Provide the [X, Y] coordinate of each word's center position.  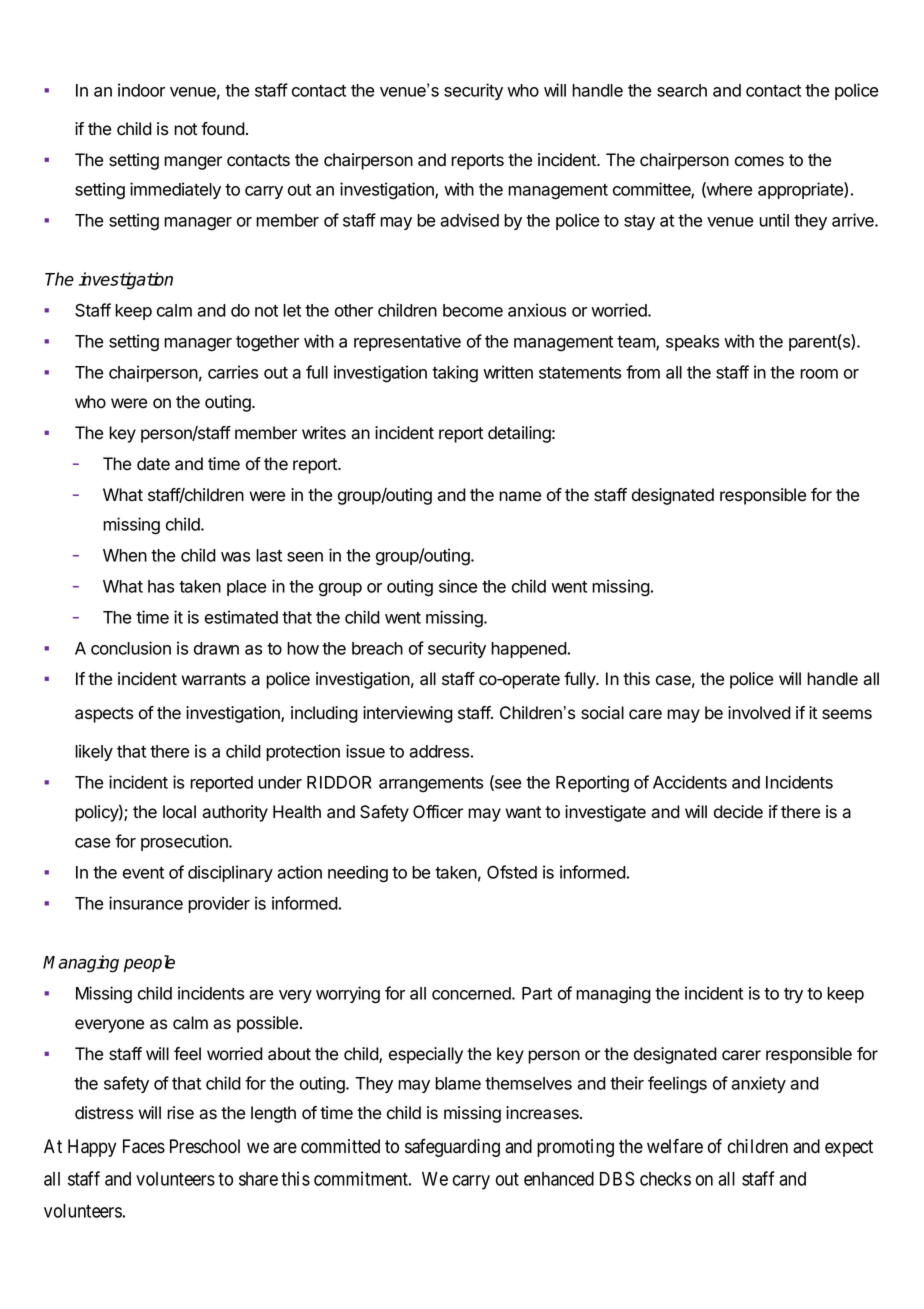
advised [469, 220]
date [153, 464]
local [179, 812]
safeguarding [452, 1148]
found [223, 129]
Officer [438, 812]
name [520, 496]
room [819, 374]
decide [738, 812]
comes [759, 161]
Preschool [205, 1146]
